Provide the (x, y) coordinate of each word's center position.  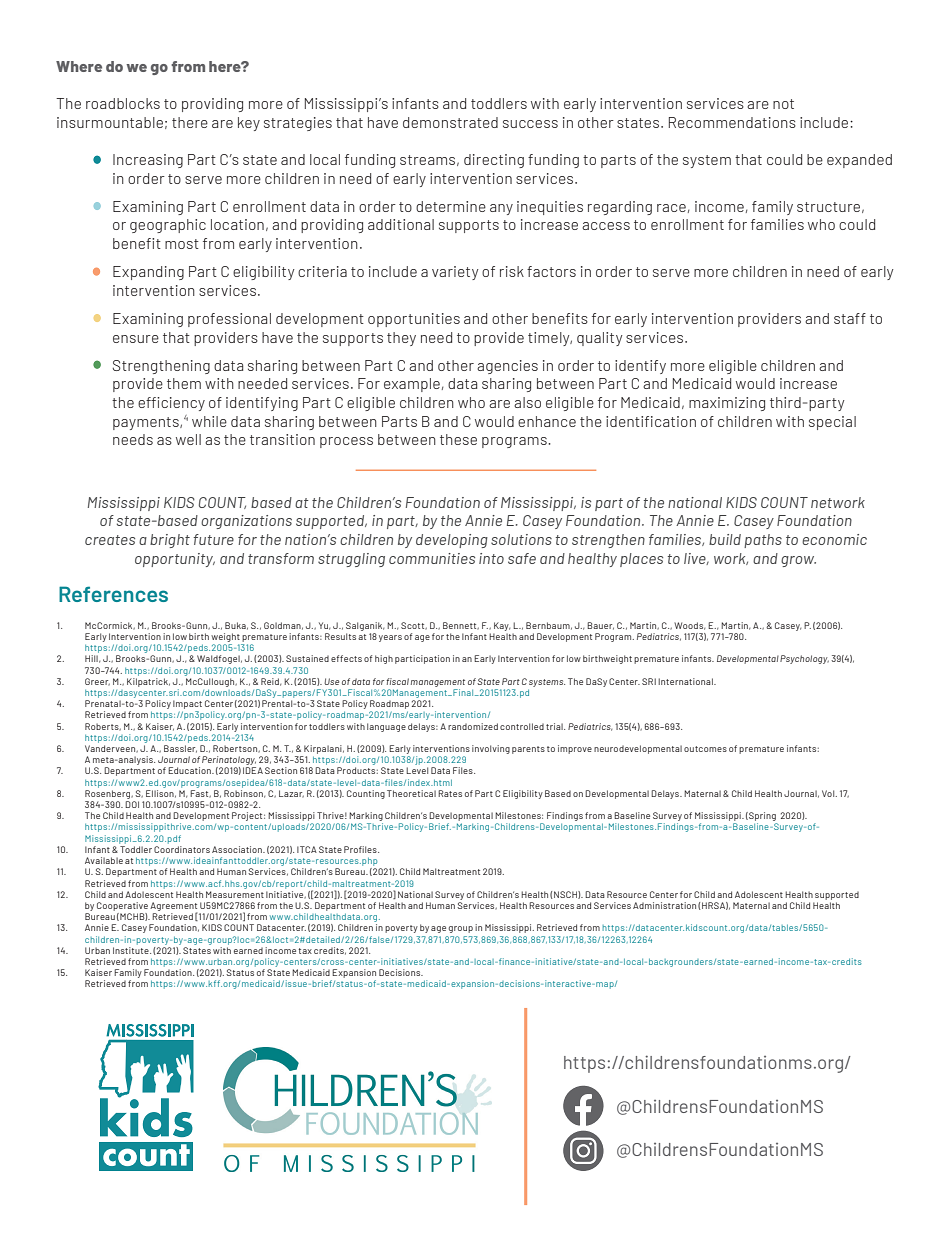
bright (170, 541)
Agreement (173, 907)
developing (452, 541)
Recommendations (732, 122)
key (249, 124)
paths (763, 541)
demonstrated (450, 122)
